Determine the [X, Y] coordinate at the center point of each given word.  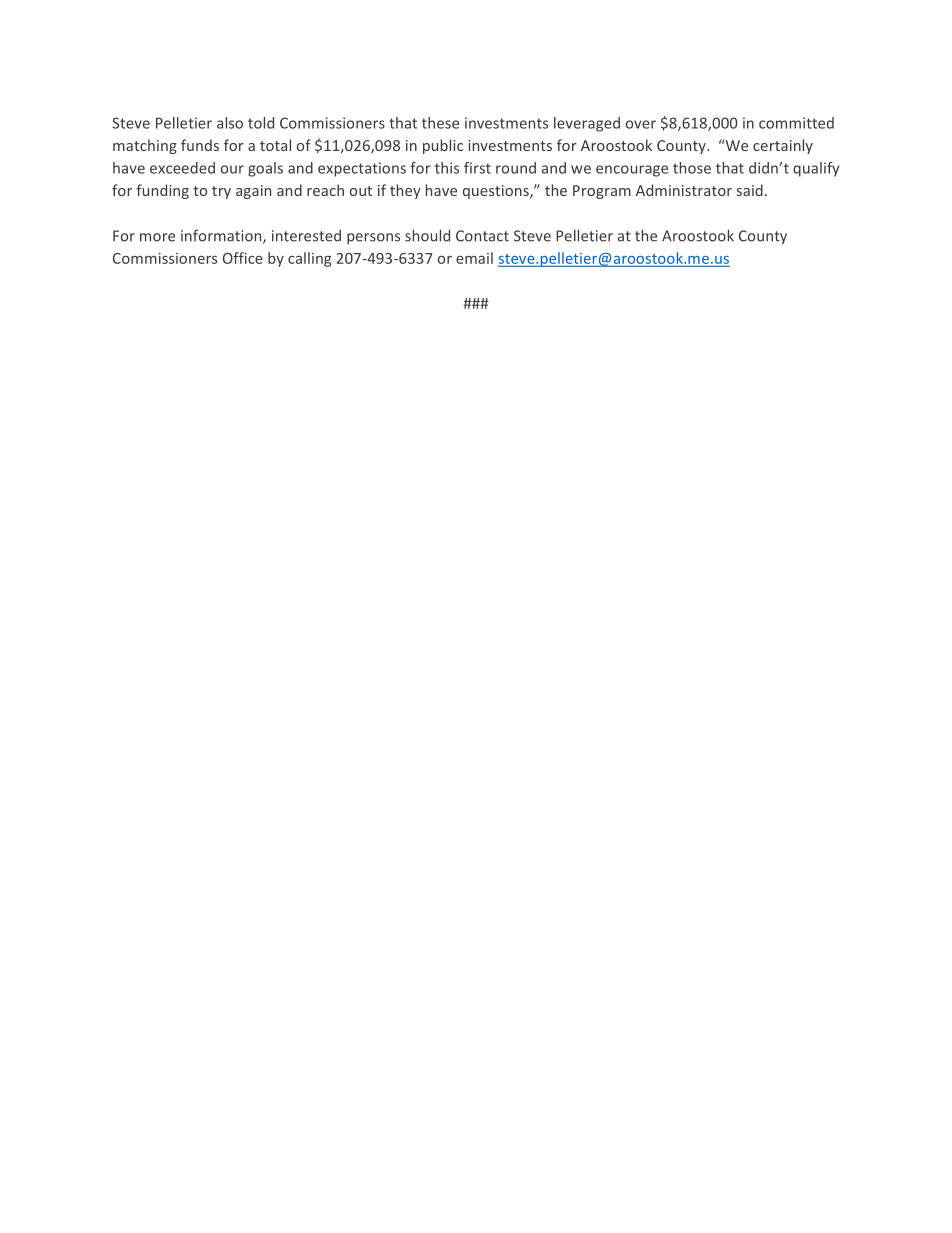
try [221, 192]
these [440, 123]
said [750, 190]
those [692, 168]
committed [796, 123]
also [230, 123]
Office [243, 258]
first [477, 168]
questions [497, 192]
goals [265, 169]
